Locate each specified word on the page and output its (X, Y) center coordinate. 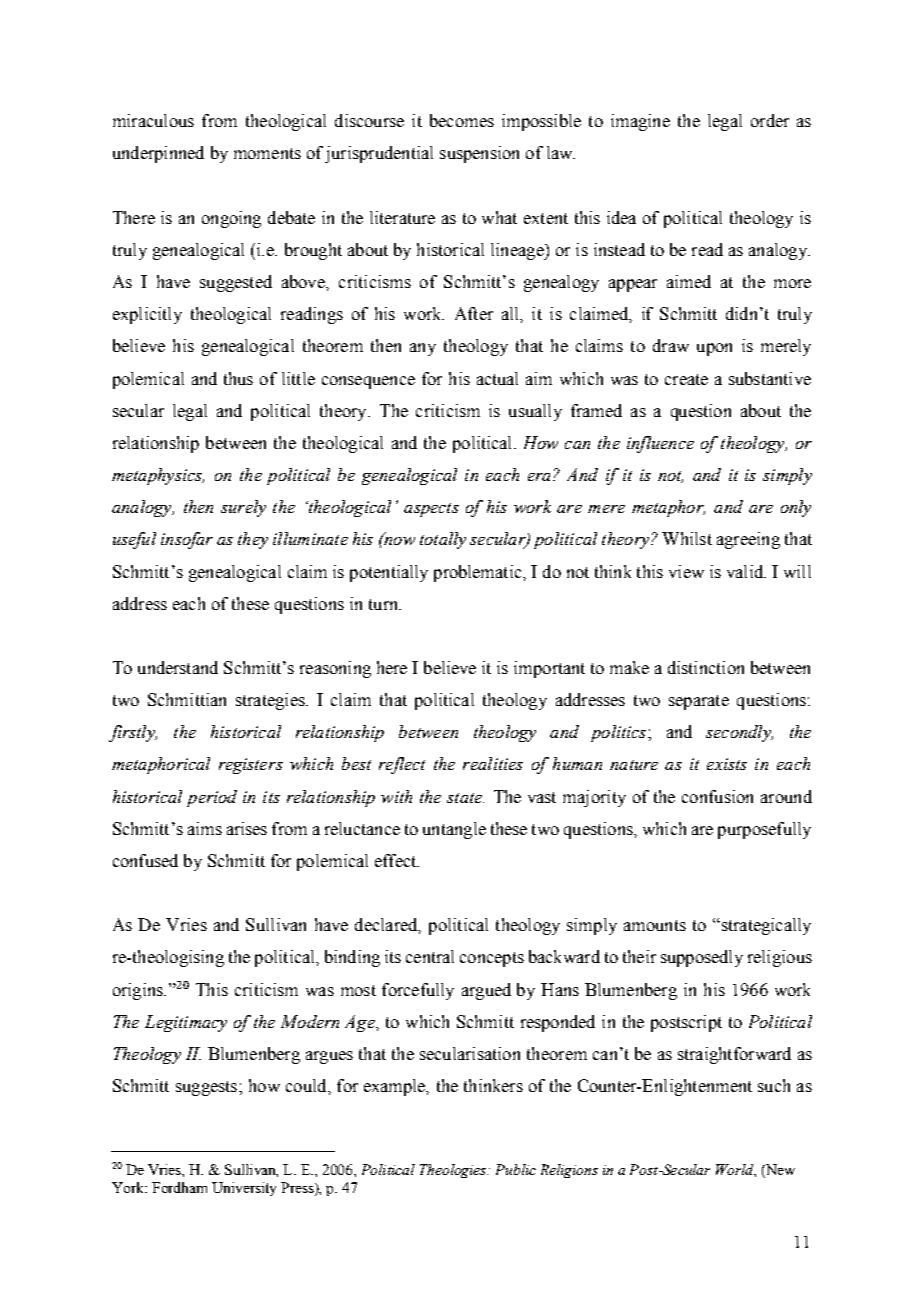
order (770, 120)
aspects (431, 510)
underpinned (158, 154)
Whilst (687, 538)
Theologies (454, 1171)
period (212, 798)
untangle (454, 830)
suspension (479, 154)
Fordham (179, 1187)
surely (243, 508)
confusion (717, 796)
